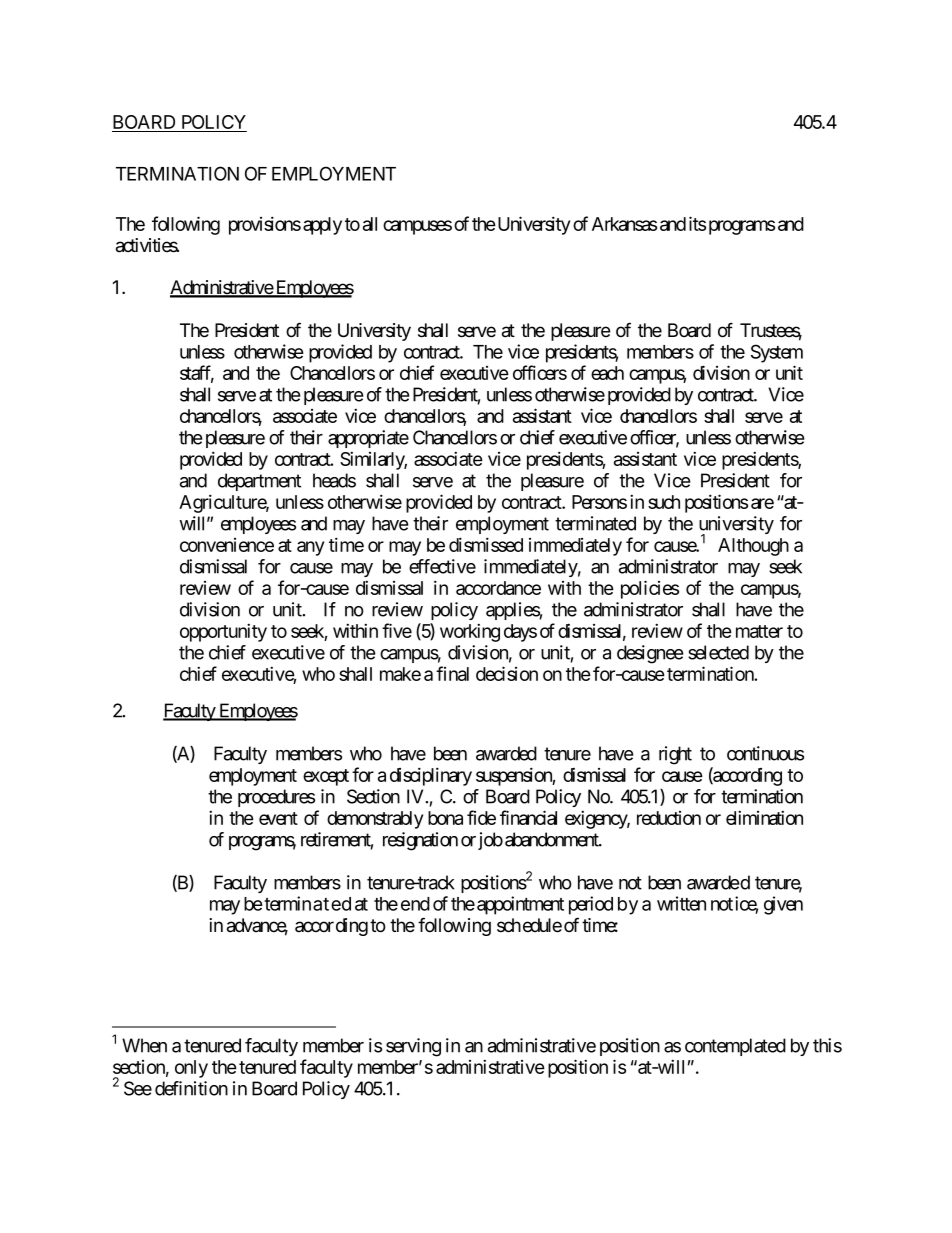 This screenshot has width=952, height=1233. Describe the element at coordinates (777, 353) in the screenshot. I see `System` at that location.
